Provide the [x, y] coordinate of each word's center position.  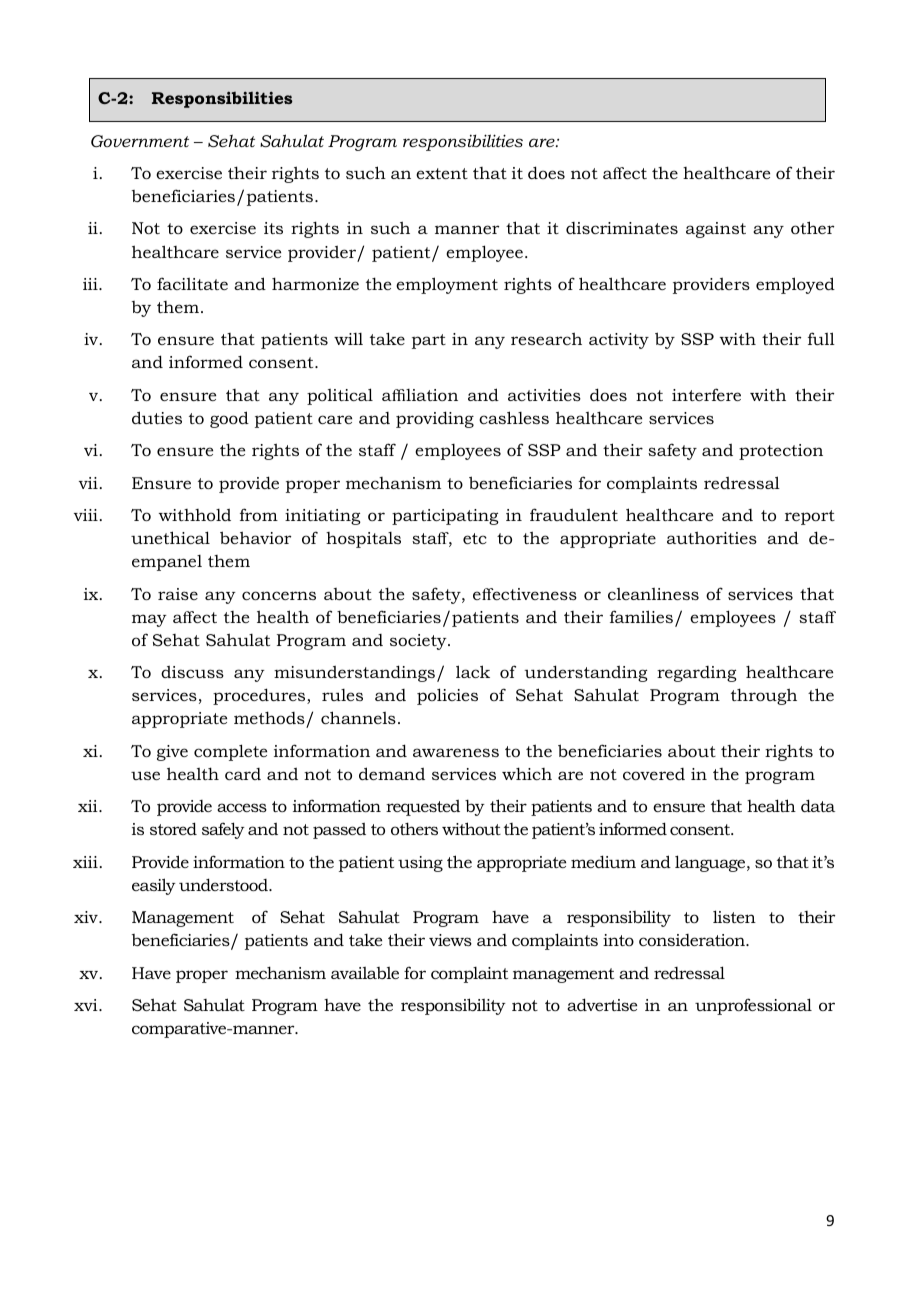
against [716, 230]
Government [140, 141]
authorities [712, 537]
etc [475, 538]
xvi [87, 1005]
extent [442, 173]
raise [178, 594]
